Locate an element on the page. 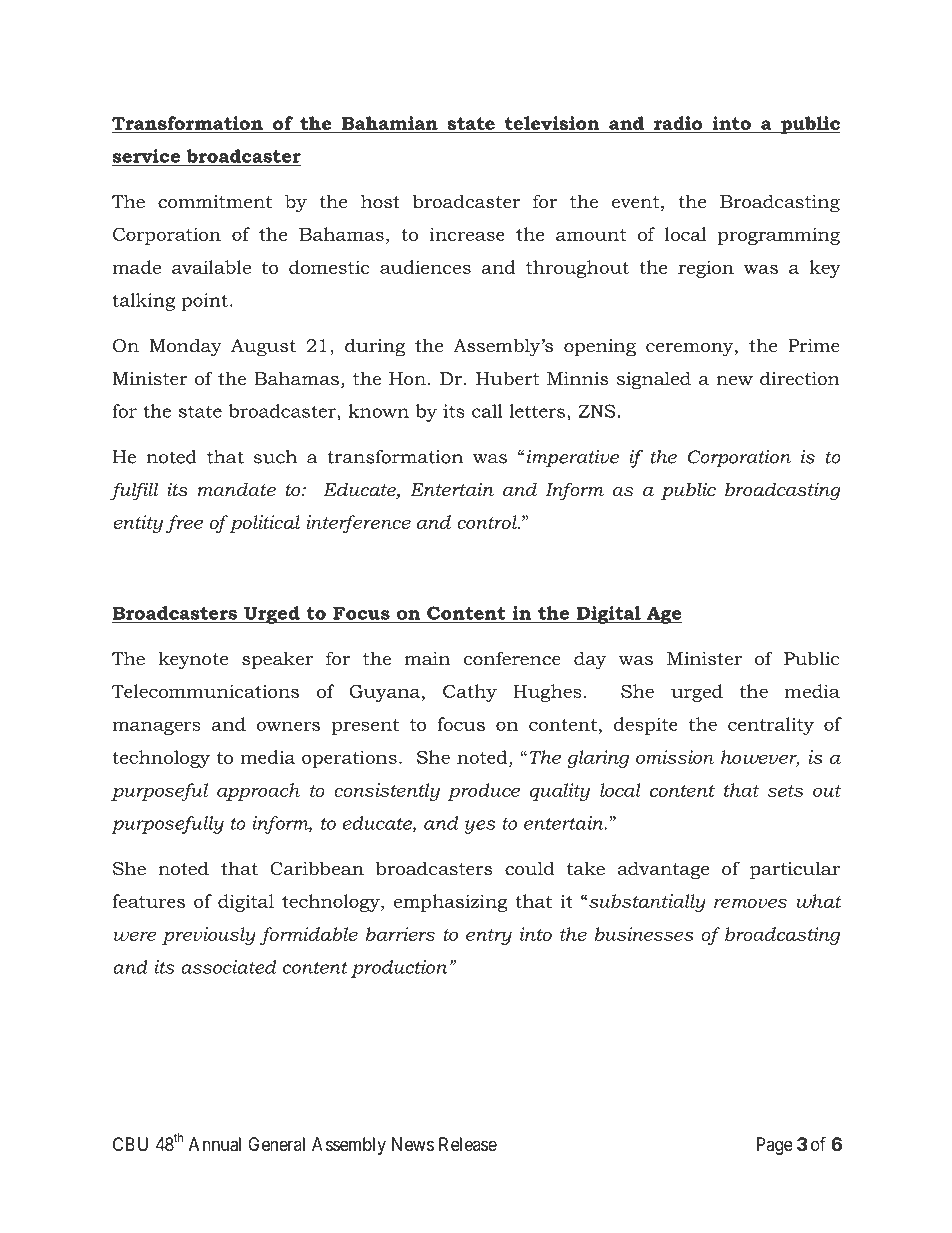 The image size is (952, 1233). commitment is located at coordinates (215, 202).
